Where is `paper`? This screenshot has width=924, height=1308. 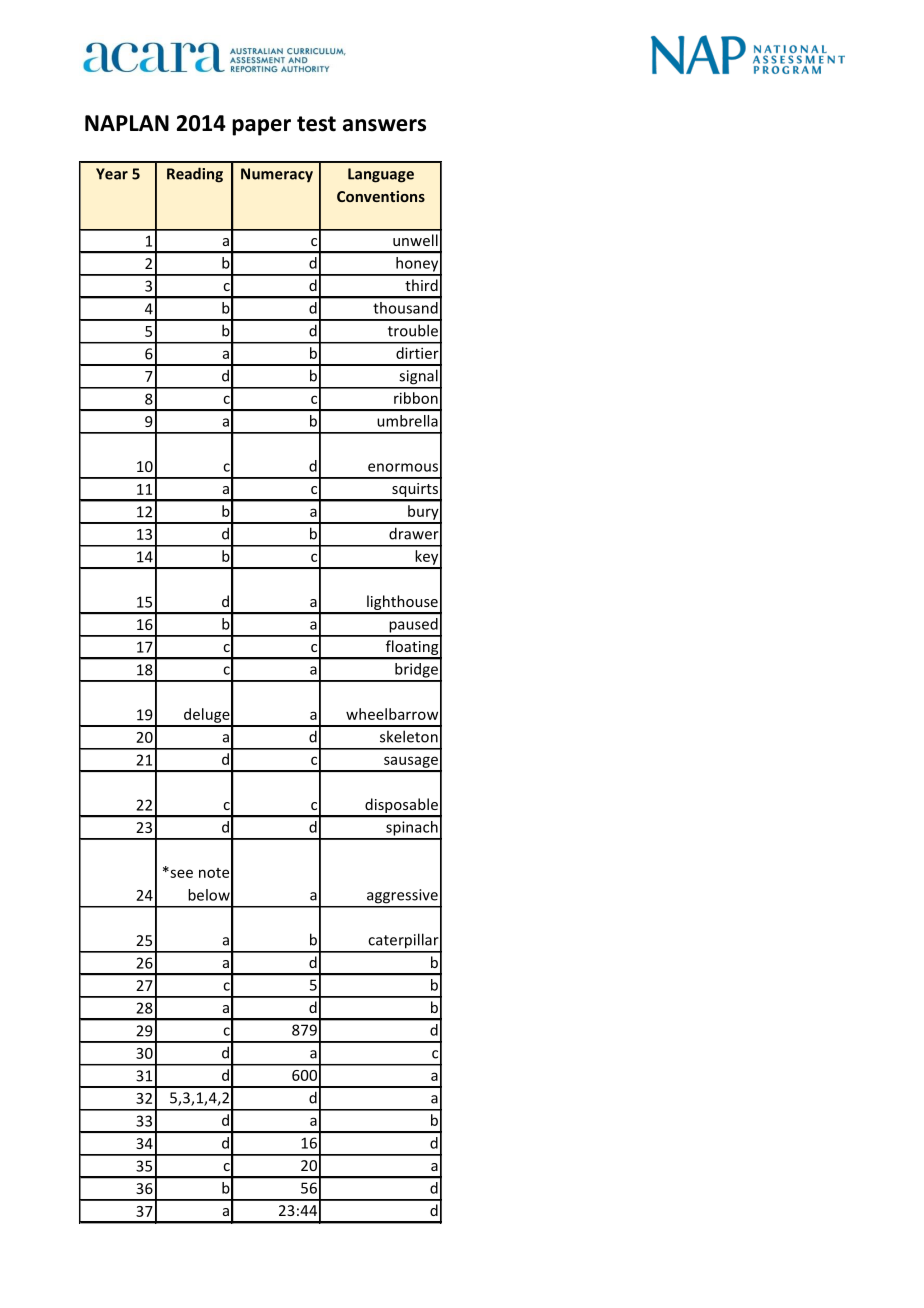
paper is located at coordinates (261, 127).
